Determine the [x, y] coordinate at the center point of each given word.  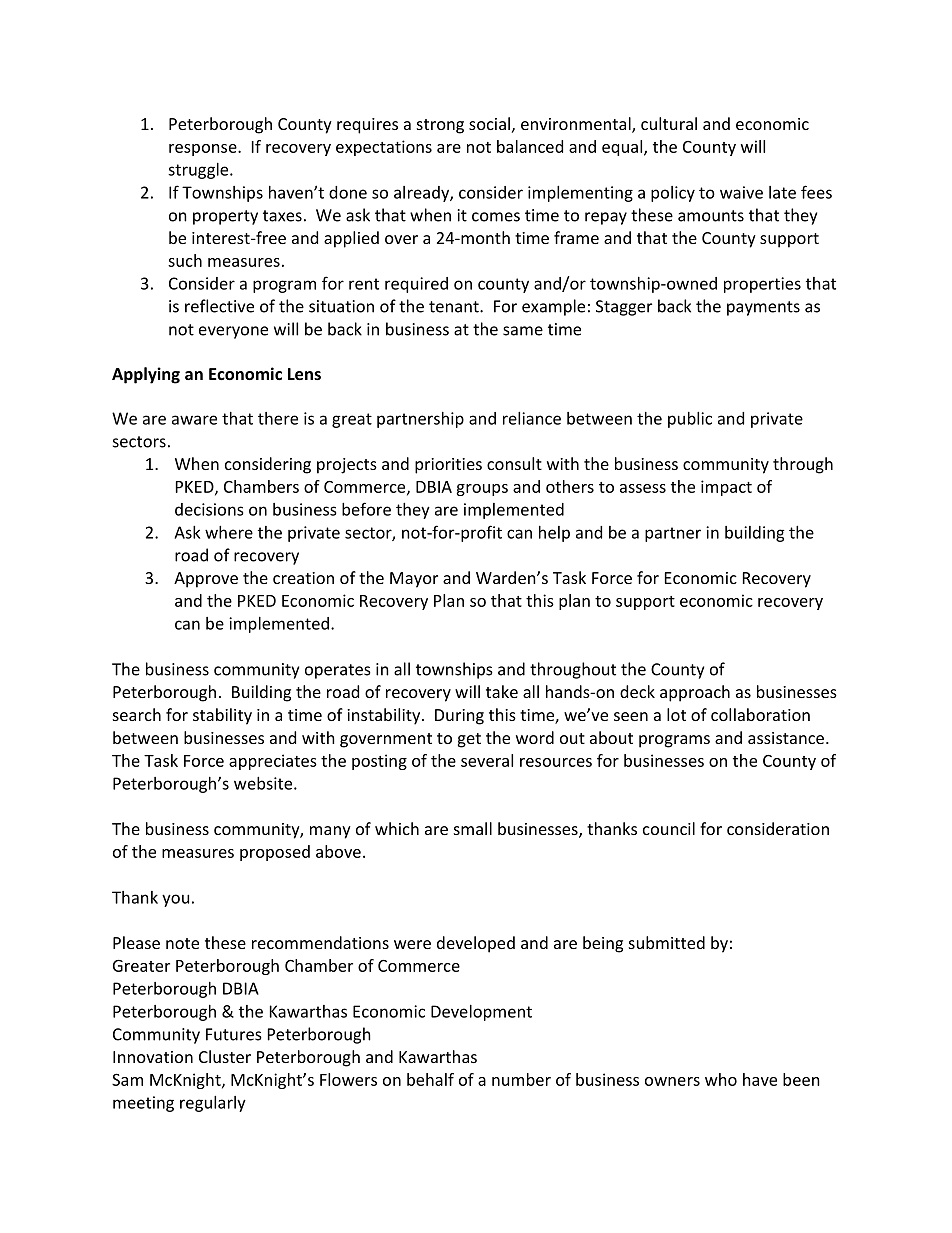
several [487, 760]
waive [741, 192]
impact [726, 488]
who [721, 1079]
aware [194, 420]
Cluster [225, 1056]
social [489, 123]
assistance [786, 738]
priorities [448, 466]
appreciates [273, 762]
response [204, 150]
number [521, 1079]
